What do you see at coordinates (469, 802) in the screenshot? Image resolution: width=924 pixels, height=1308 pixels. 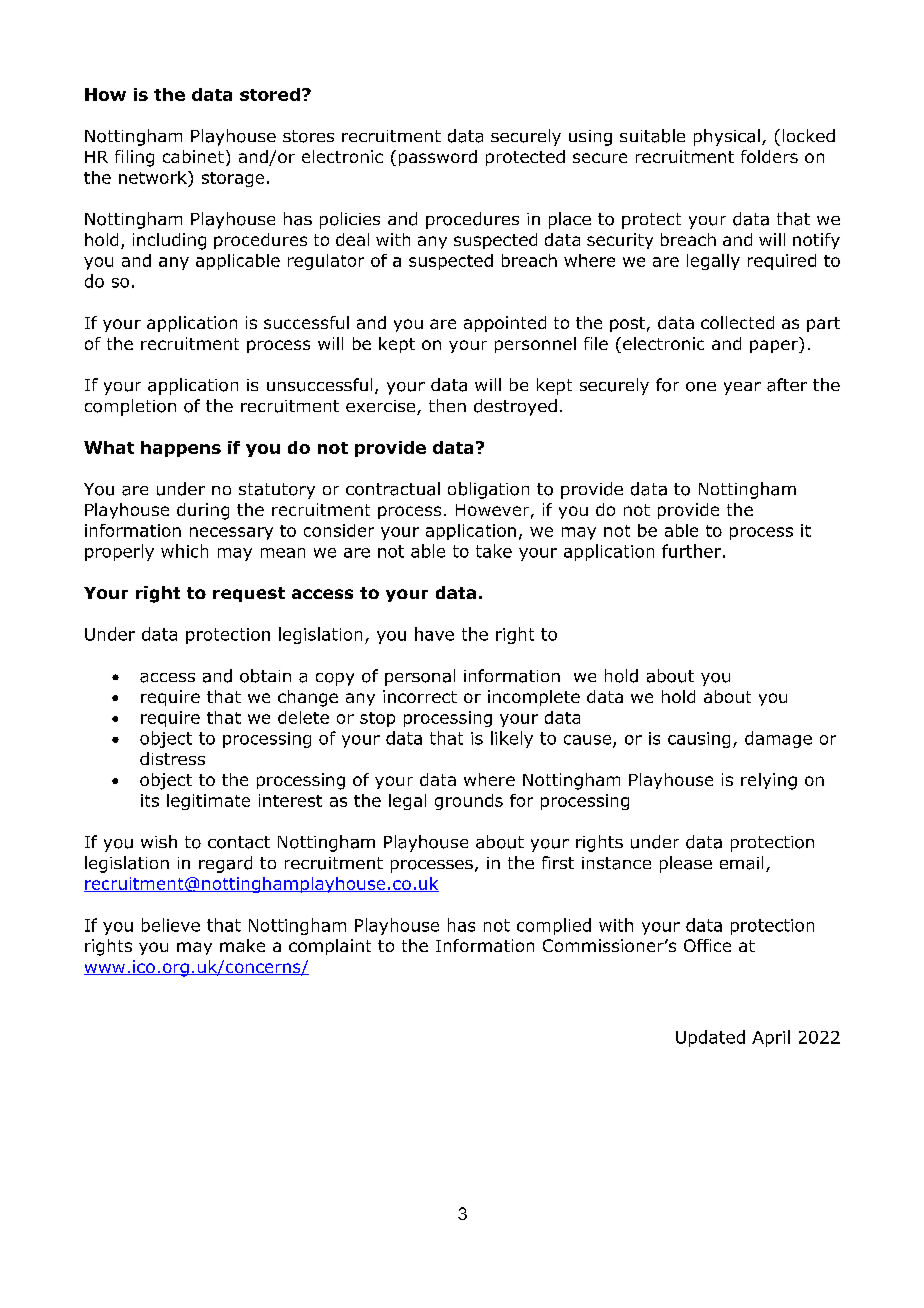 I see `grounds` at bounding box center [469, 802].
